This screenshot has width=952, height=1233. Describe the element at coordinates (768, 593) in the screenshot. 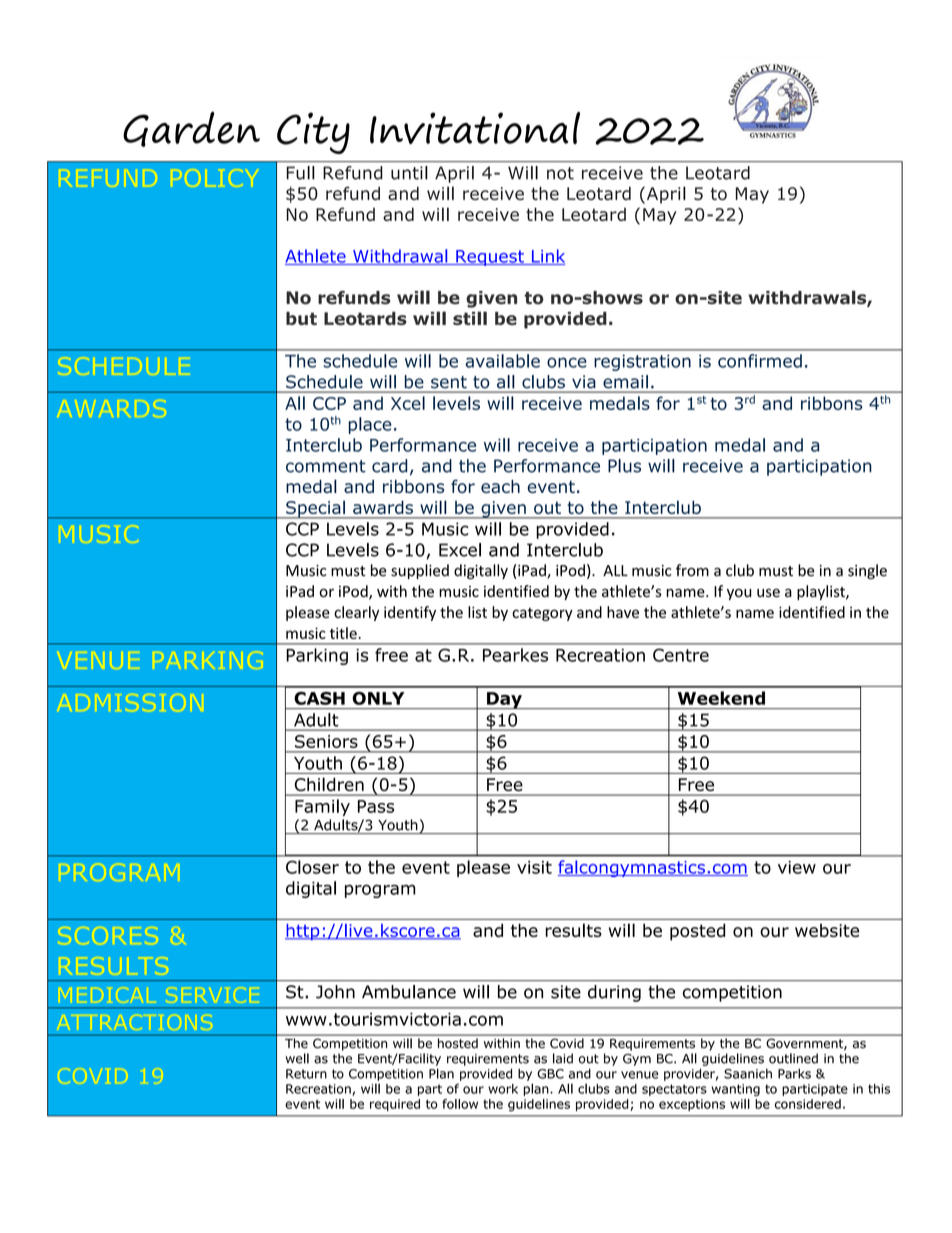

I see `use` at that location.
